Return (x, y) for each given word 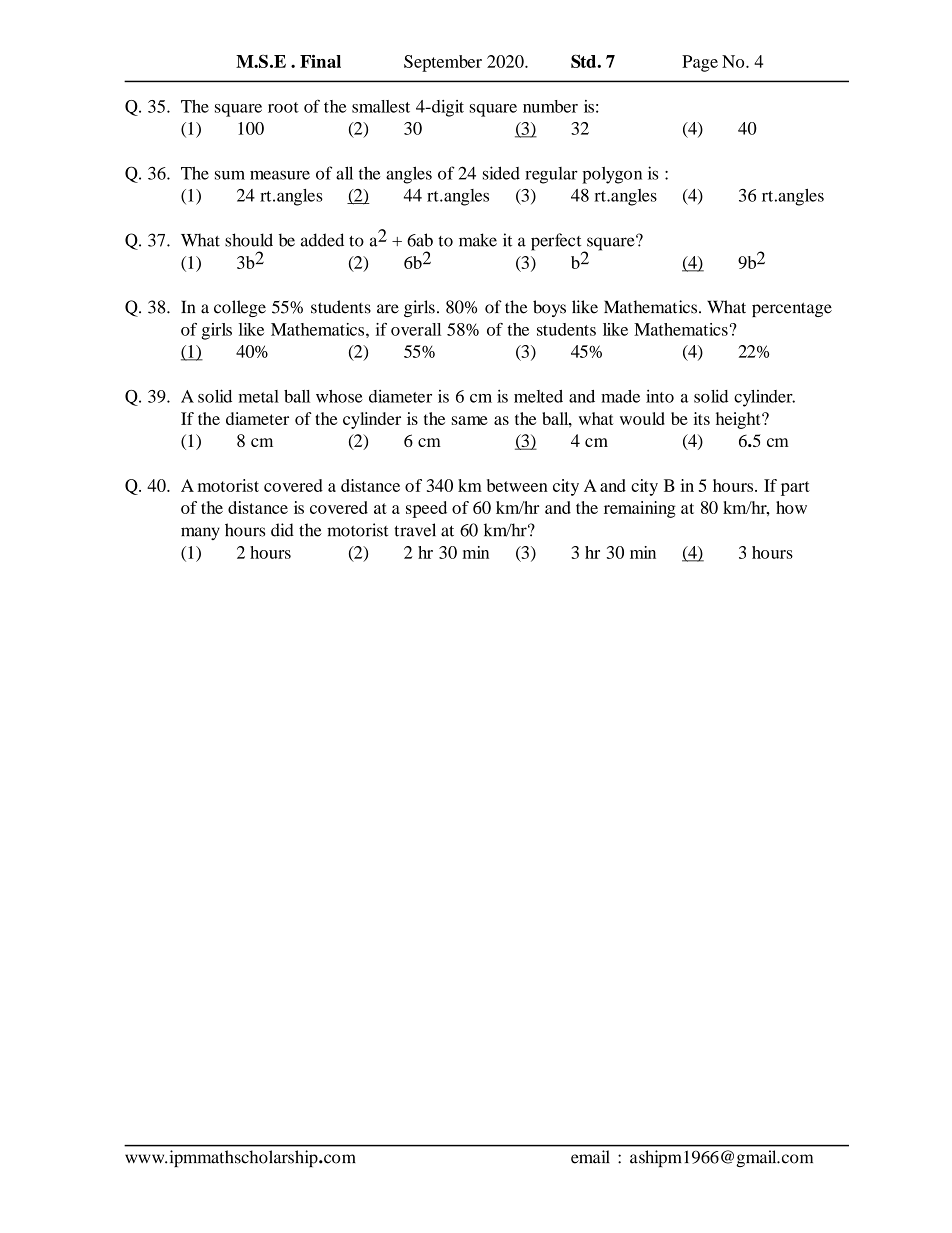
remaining (640, 509)
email (590, 1157)
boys (549, 308)
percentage (792, 309)
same (470, 420)
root (283, 107)
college (240, 308)
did (282, 530)
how (791, 507)
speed (426, 509)
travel (415, 530)
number (550, 106)
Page (700, 63)
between (517, 485)
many (200, 533)
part (795, 488)
